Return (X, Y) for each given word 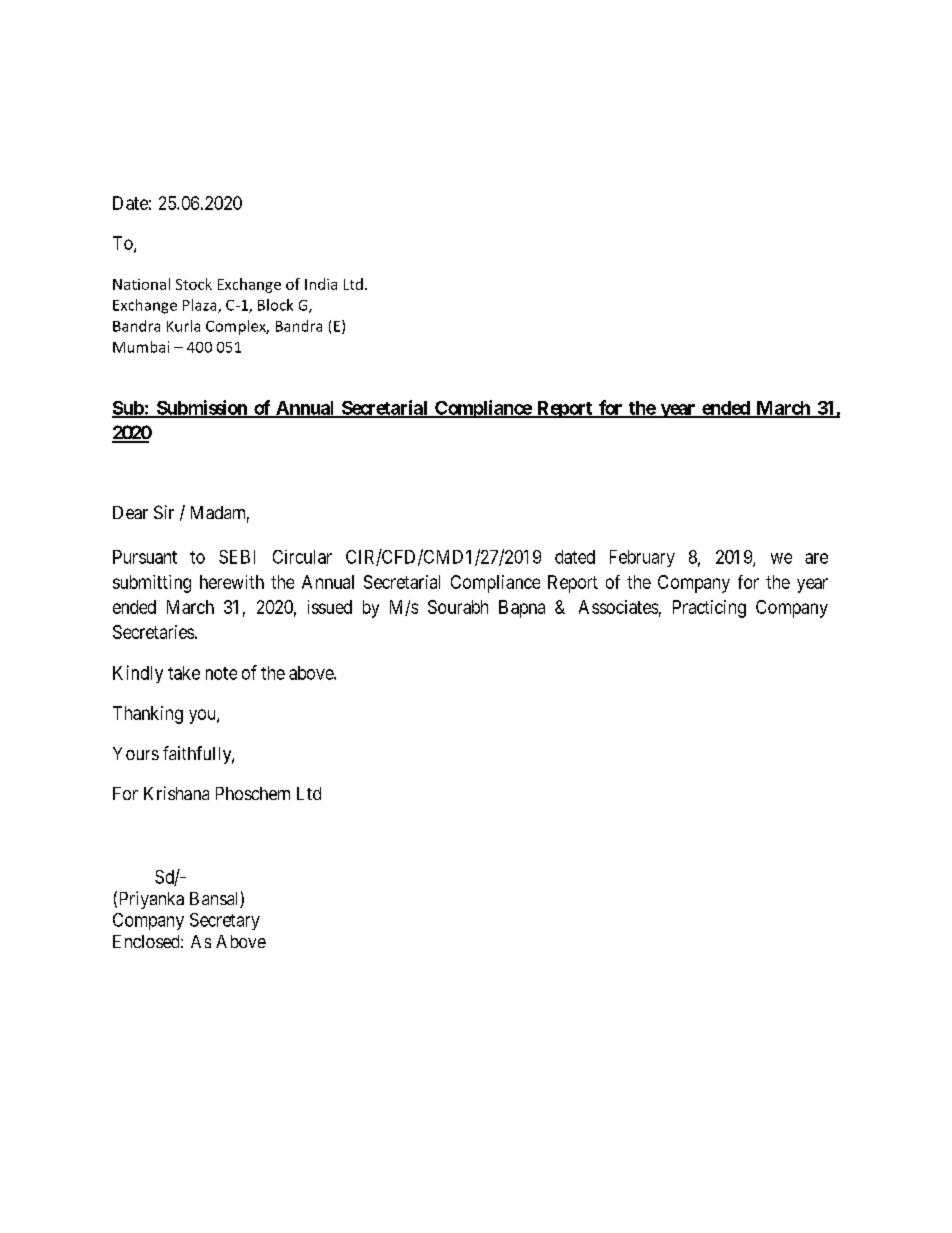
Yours (136, 753)
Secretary (225, 921)
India (321, 284)
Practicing (709, 609)
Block (275, 305)
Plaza (201, 306)
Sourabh (458, 607)
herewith (232, 582)
